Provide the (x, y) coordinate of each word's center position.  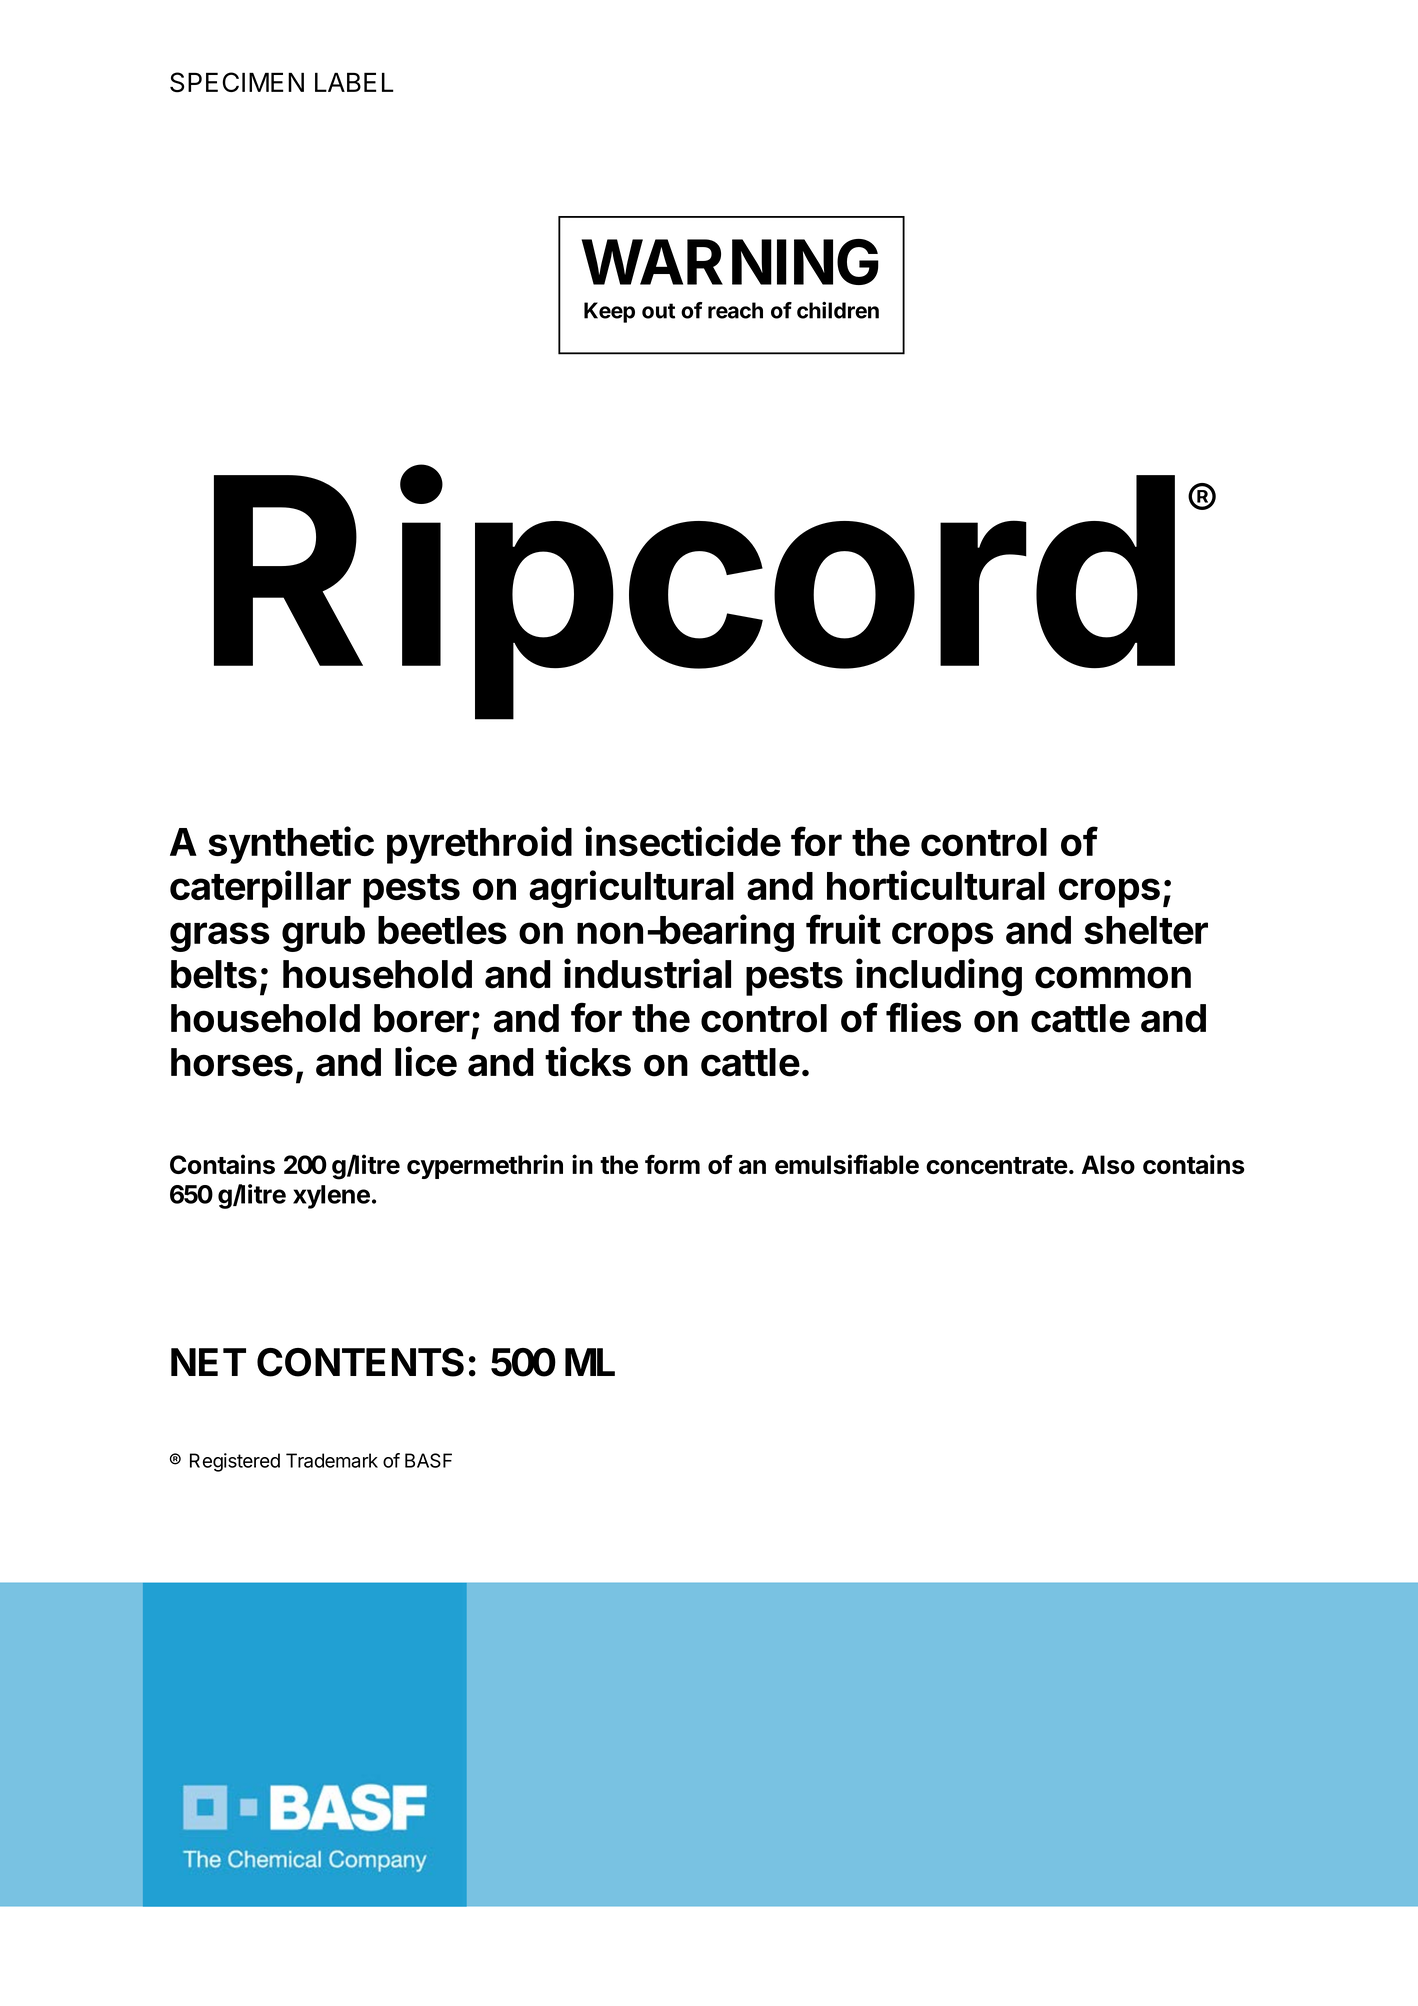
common (1113, 977)
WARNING (730, 262)
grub (323, 934)
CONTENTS (360, 1362)
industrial (647, 973)
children (838, 310)
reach (735, 310)
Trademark (332, 1460)
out (658, 311)
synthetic (291, 845)
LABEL (354, 82)
